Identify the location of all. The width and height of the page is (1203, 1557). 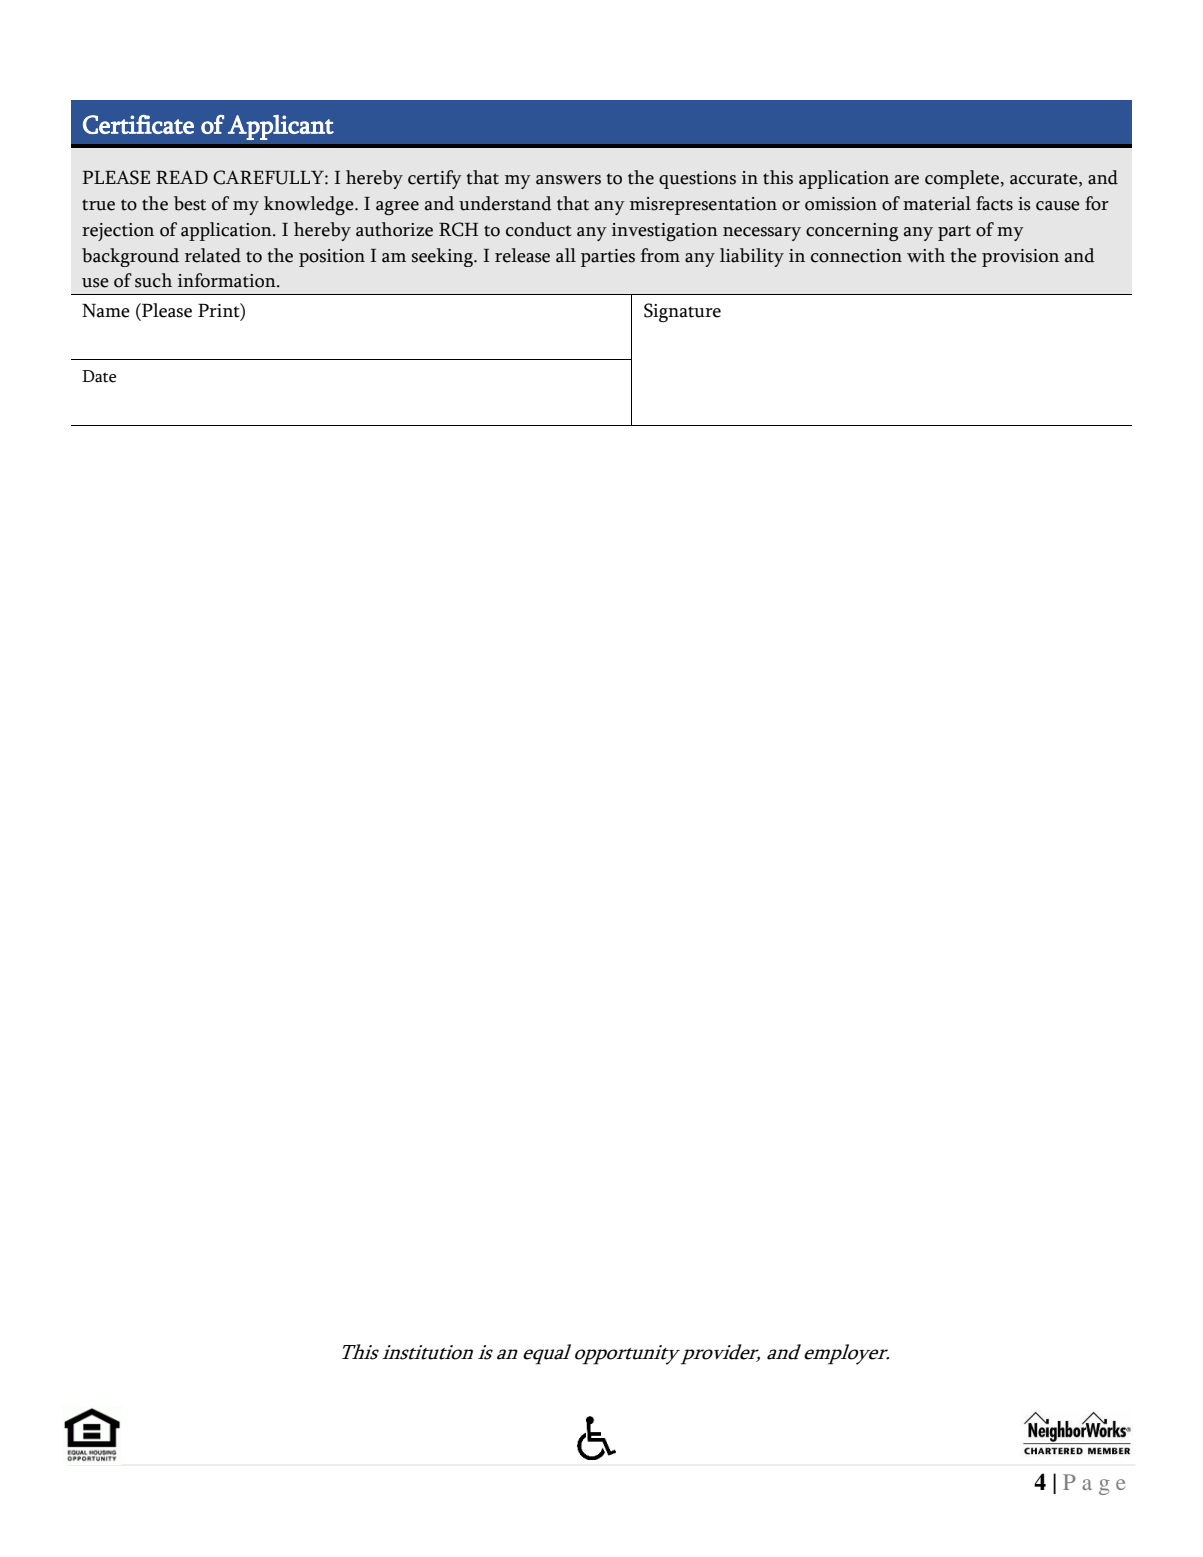
(566, 255).
